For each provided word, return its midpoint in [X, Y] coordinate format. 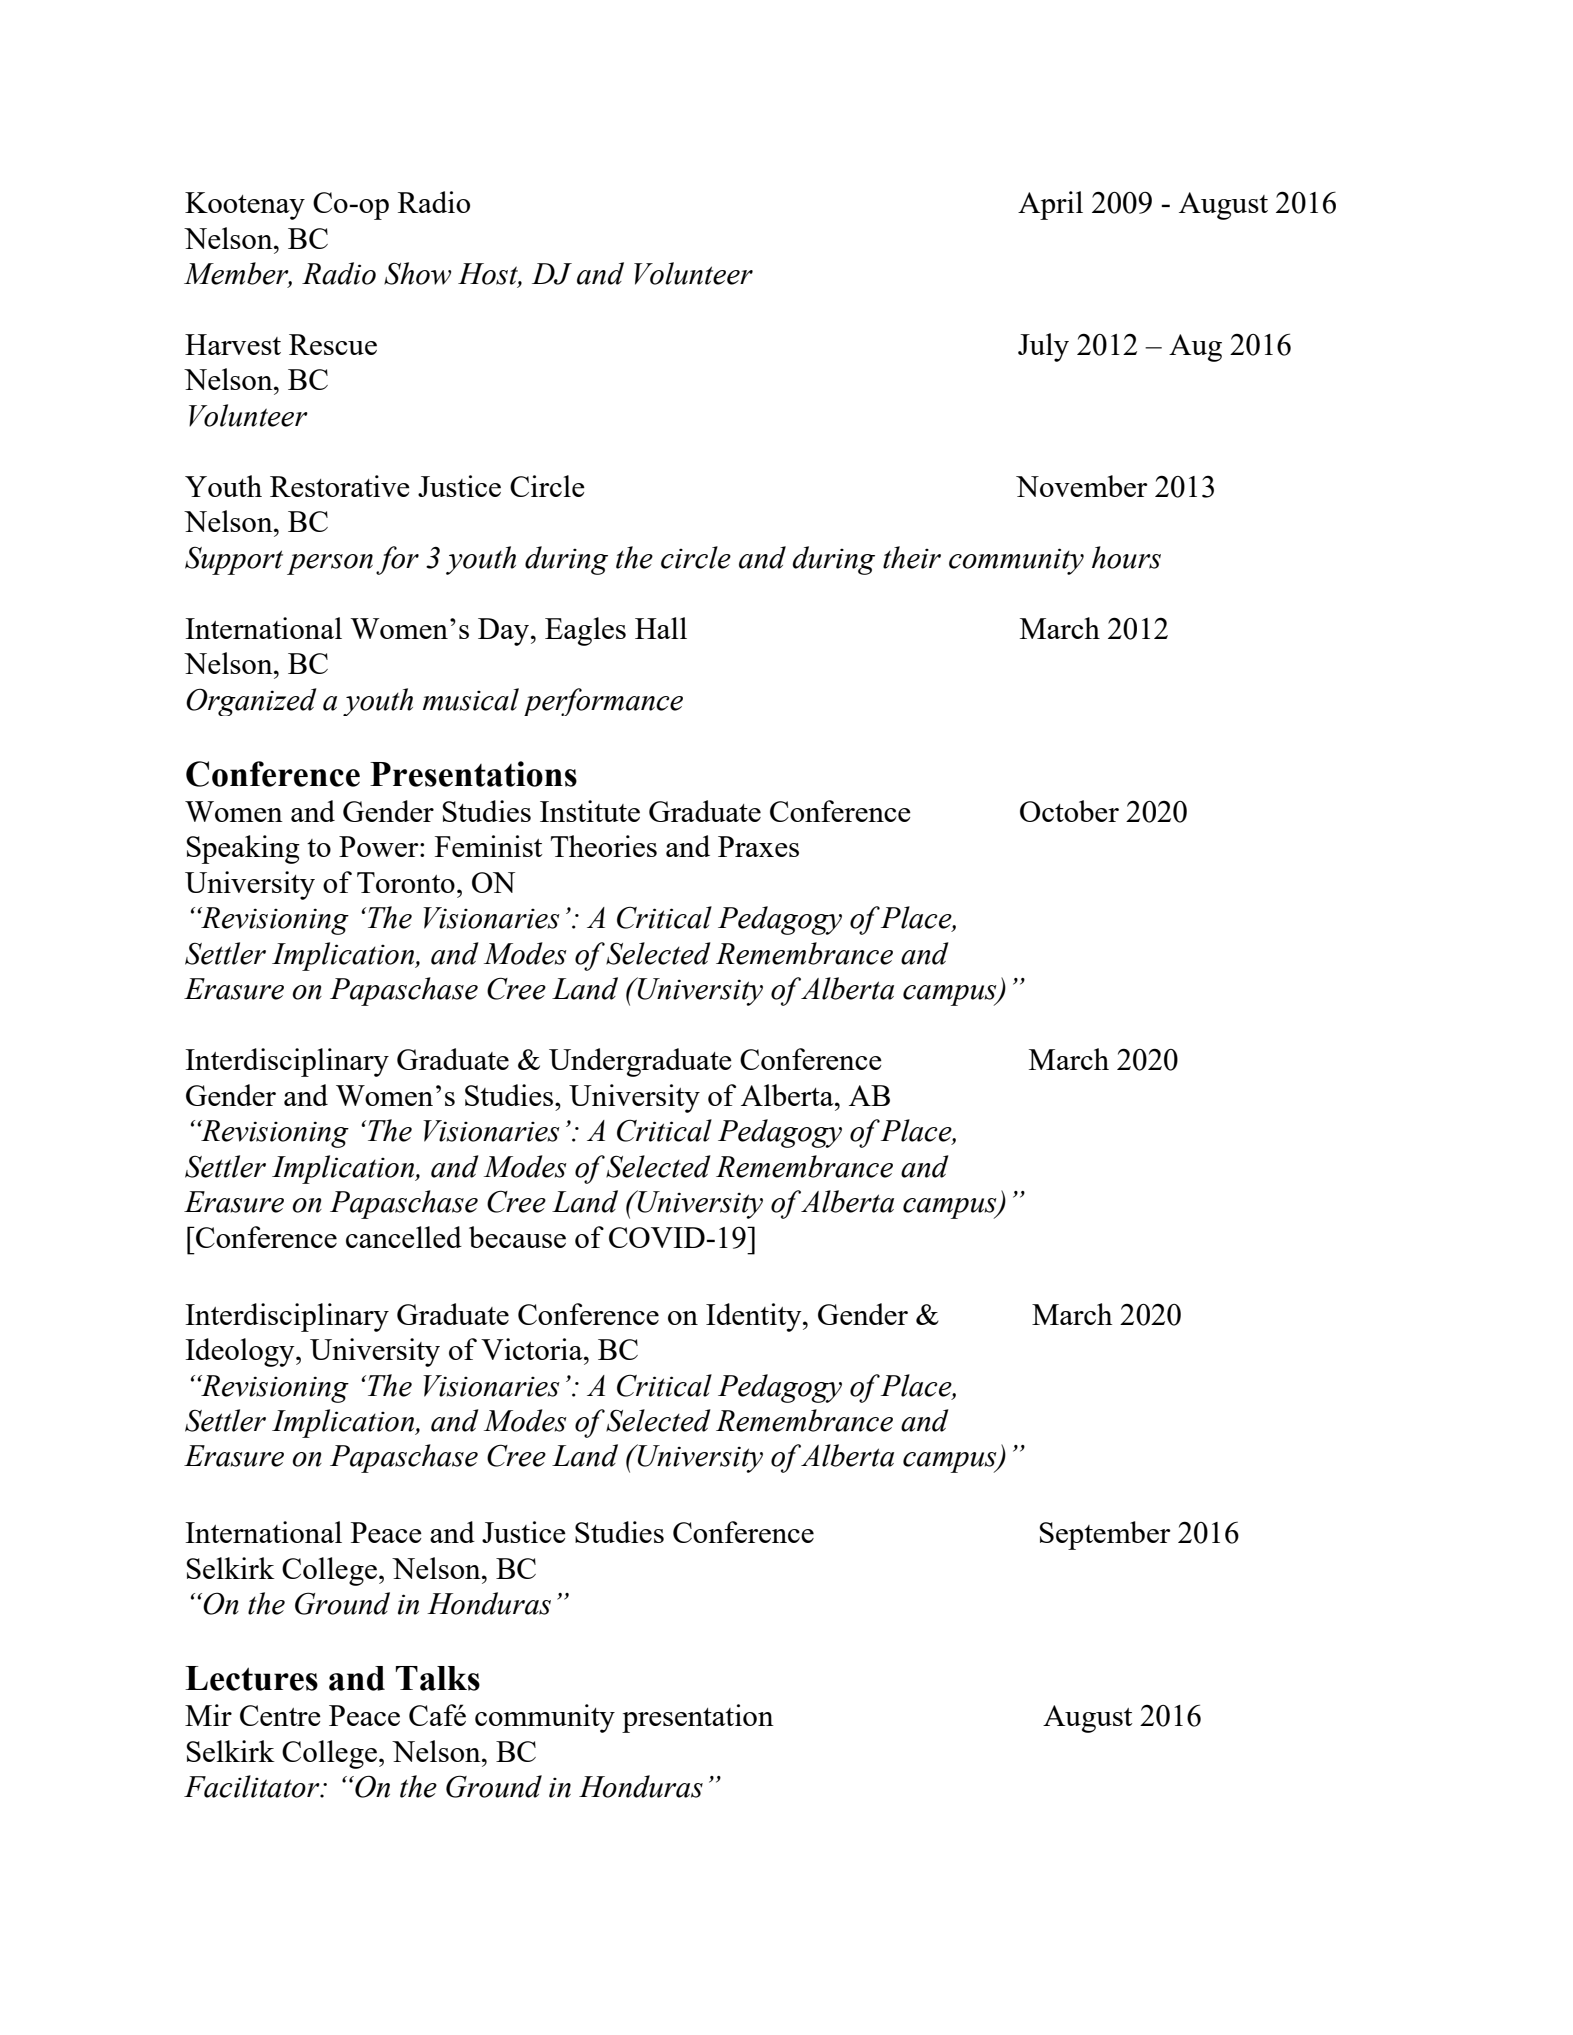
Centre [280, 1715]
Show [417, 273]
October [1069, 811]
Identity [755, 1317]
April [1050, 205]
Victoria [533, 1349]
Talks [438, 1678]
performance [603, 702]
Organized [251, 702]
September [1105, 1535]
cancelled [404, 1237]
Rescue [333, 344]
